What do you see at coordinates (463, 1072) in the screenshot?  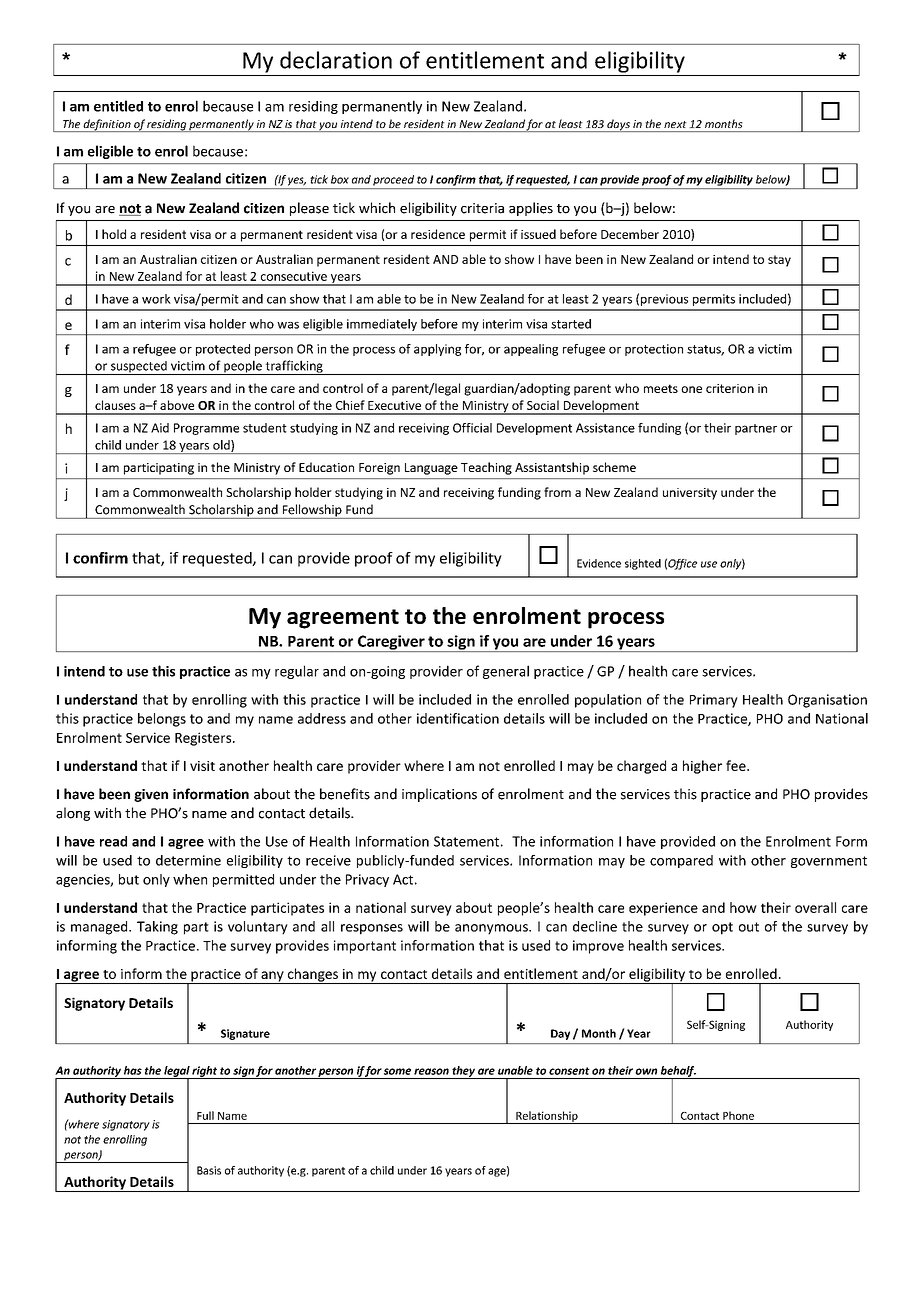 I see `they` at bounding box center [463, 1072].
